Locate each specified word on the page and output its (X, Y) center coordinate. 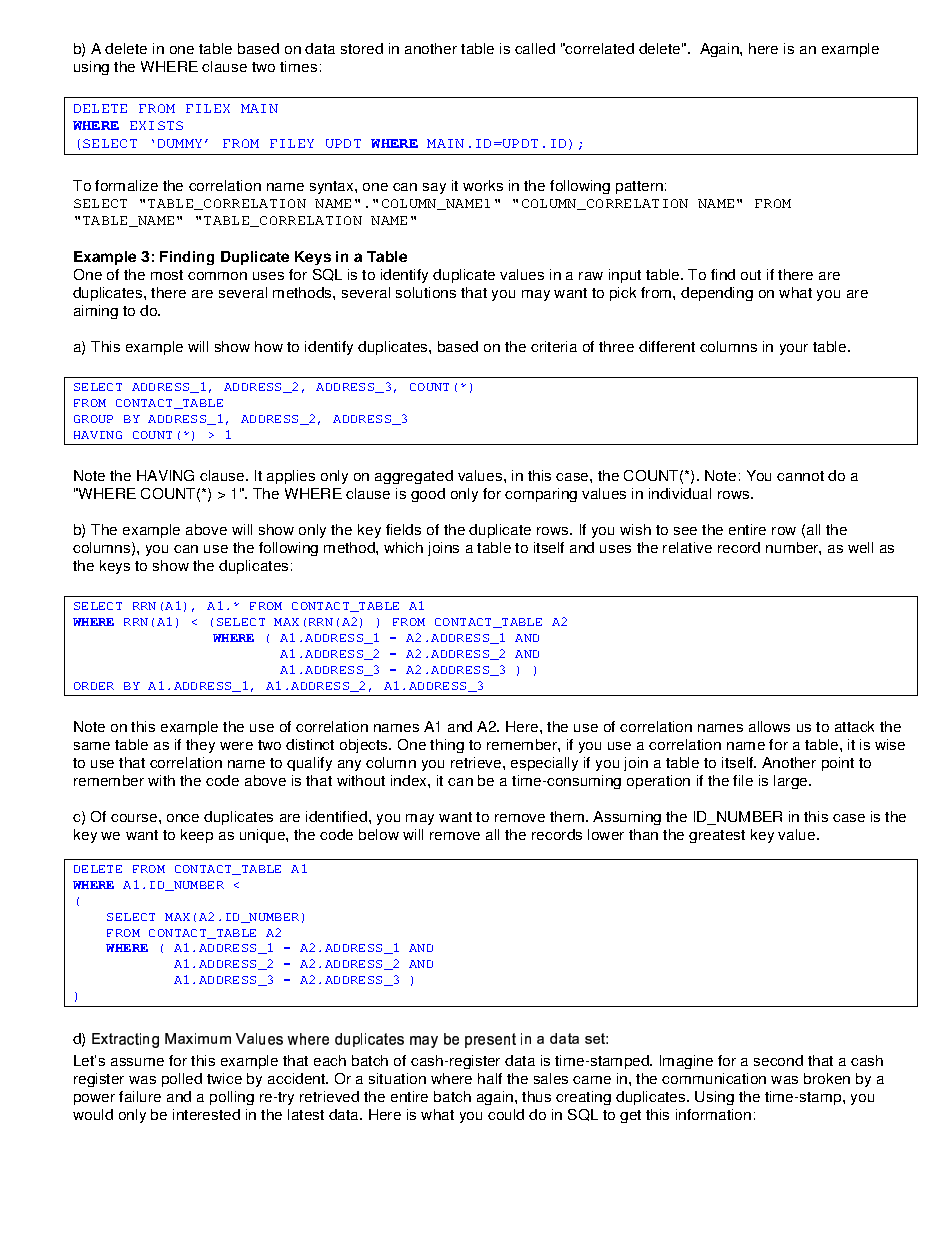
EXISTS (156, 125)
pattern (639, 187)
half (490, 1078)
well (860, 547)
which (403, 547)
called (535, 48)
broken (827, 1078)
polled (182, 1080)
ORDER (94, 686)
